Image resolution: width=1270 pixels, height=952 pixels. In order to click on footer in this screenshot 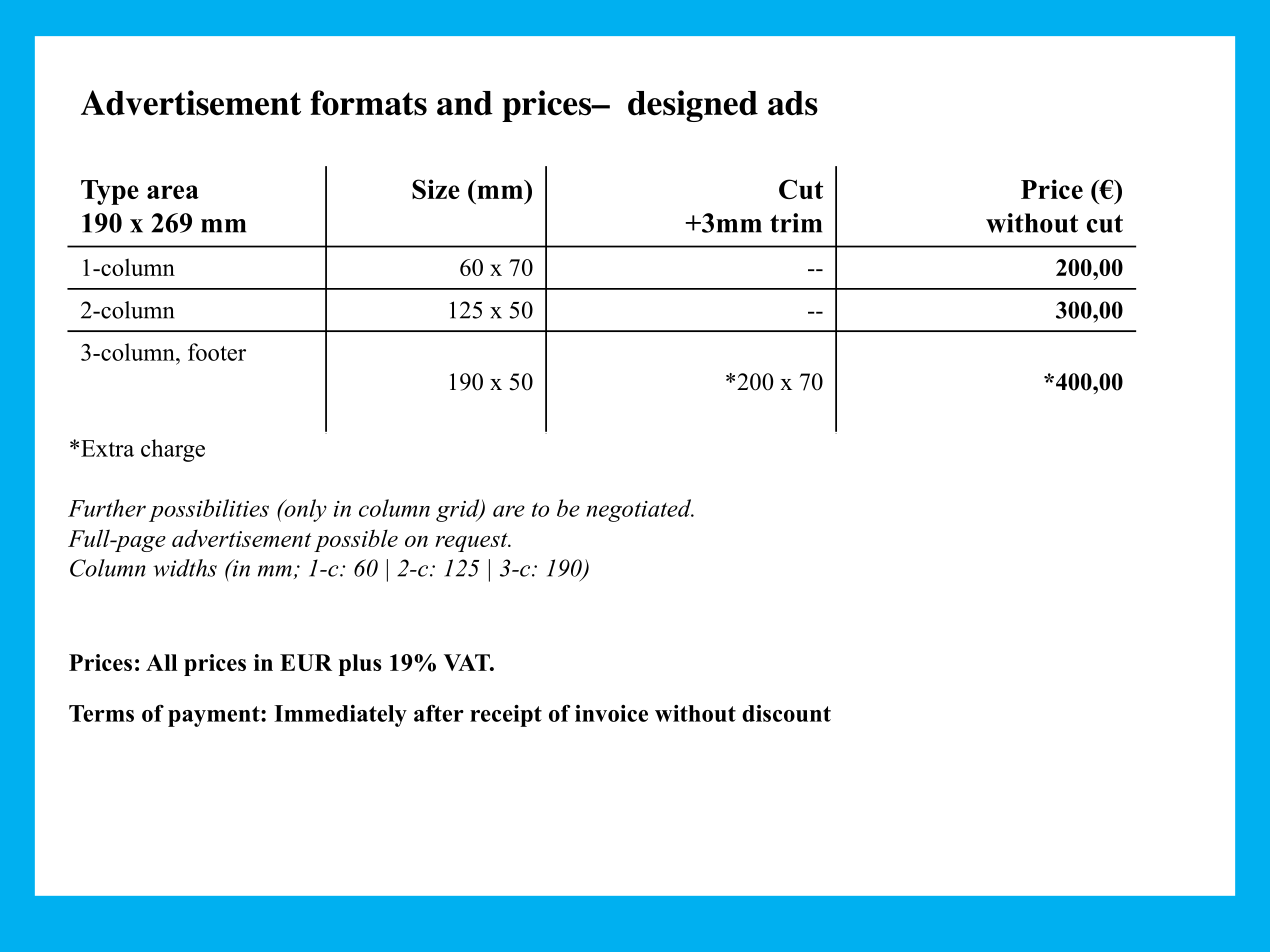, I will do `click(217, 352)`.
